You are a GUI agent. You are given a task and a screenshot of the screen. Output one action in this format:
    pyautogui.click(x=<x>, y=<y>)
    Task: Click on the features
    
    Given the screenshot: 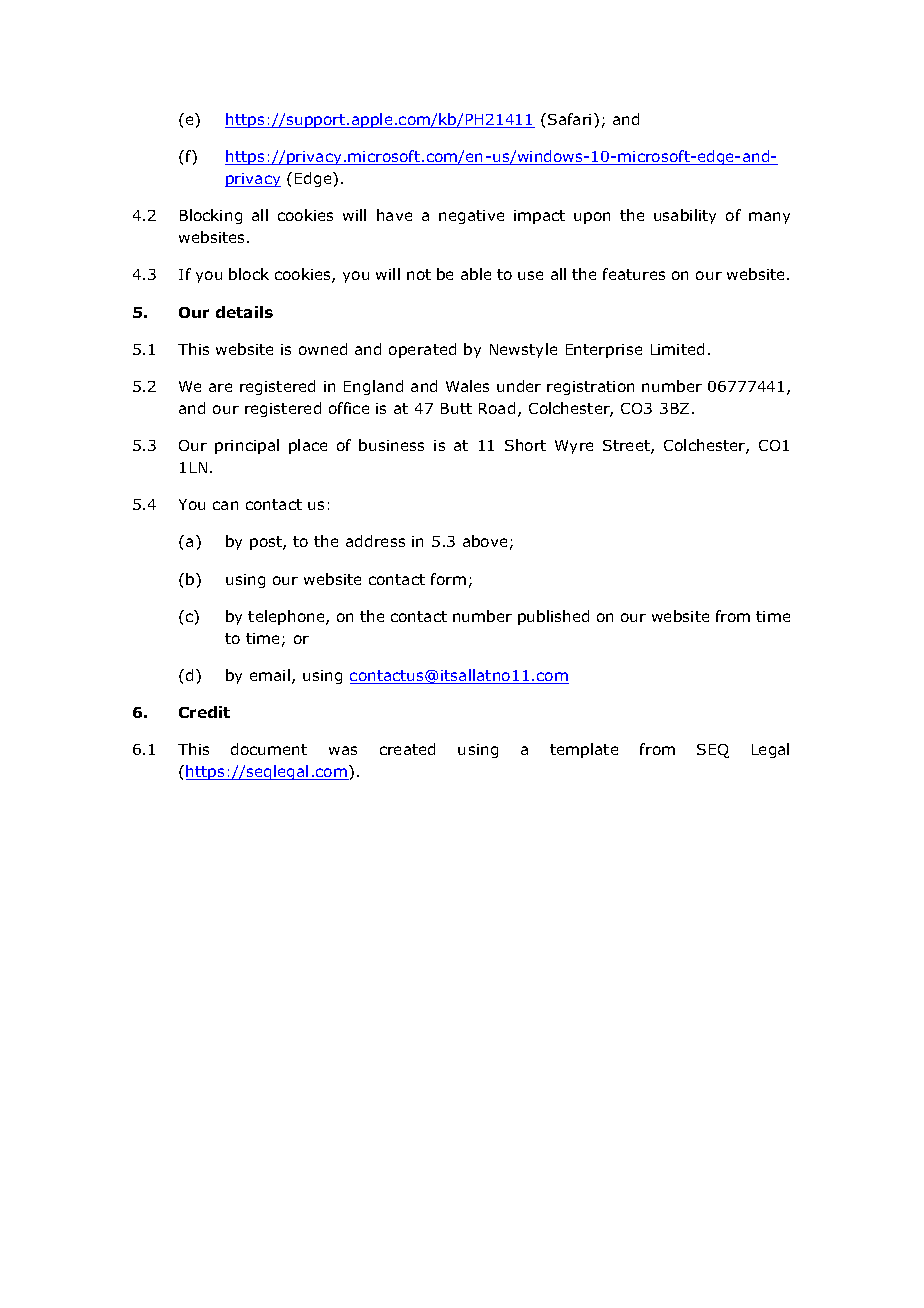 What is the action you would take?
    pyautogui.click(x=634, y=274)
